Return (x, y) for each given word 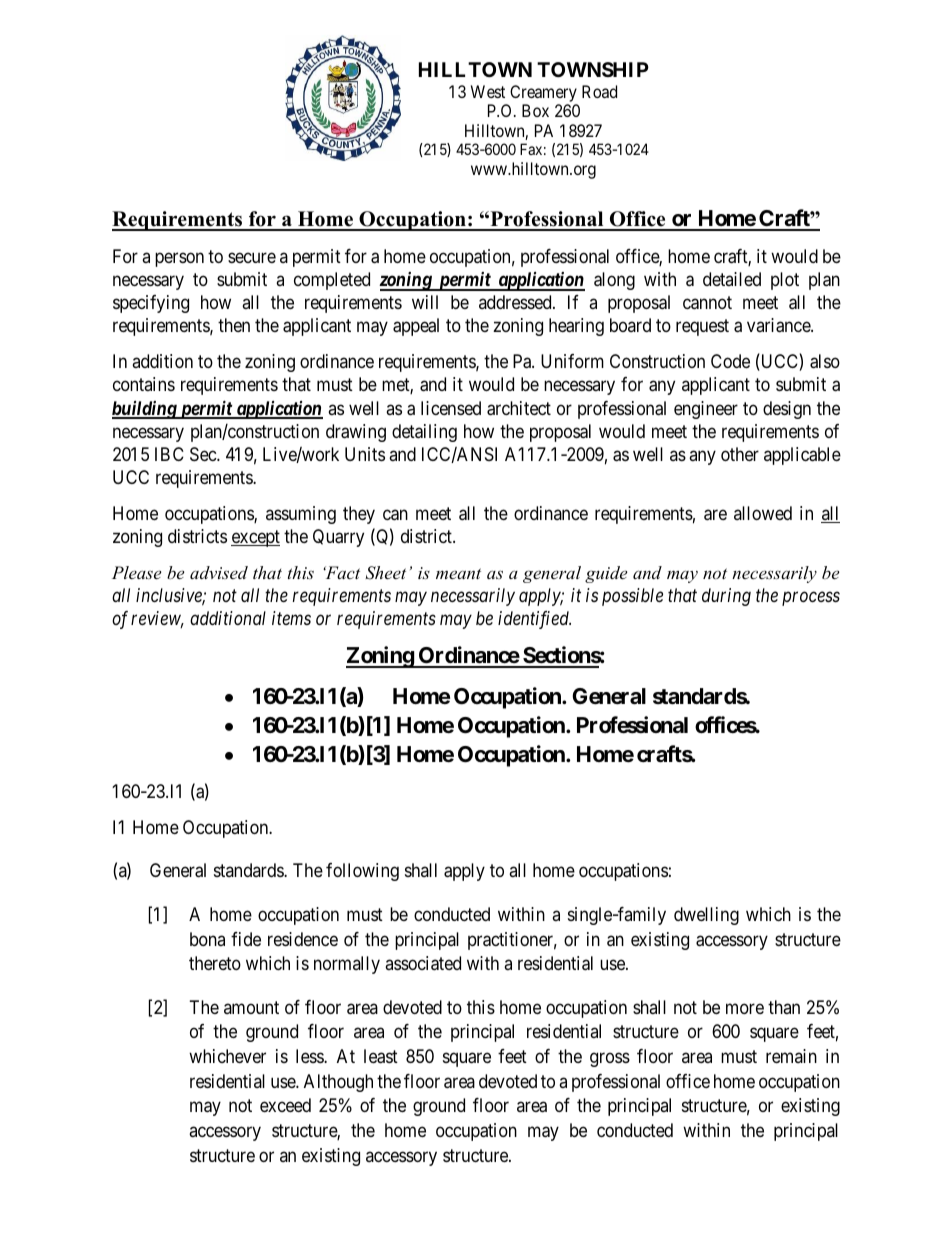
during (726, 597)
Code (730, 361)
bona (207, 939)
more (745, 1008)
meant (458, 573)
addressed (516, 302)
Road (599, 91)
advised (219, 572)
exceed (285, 1105)
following (362, 872)
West (488, 91)
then (234, 325)
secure (252, 257)
